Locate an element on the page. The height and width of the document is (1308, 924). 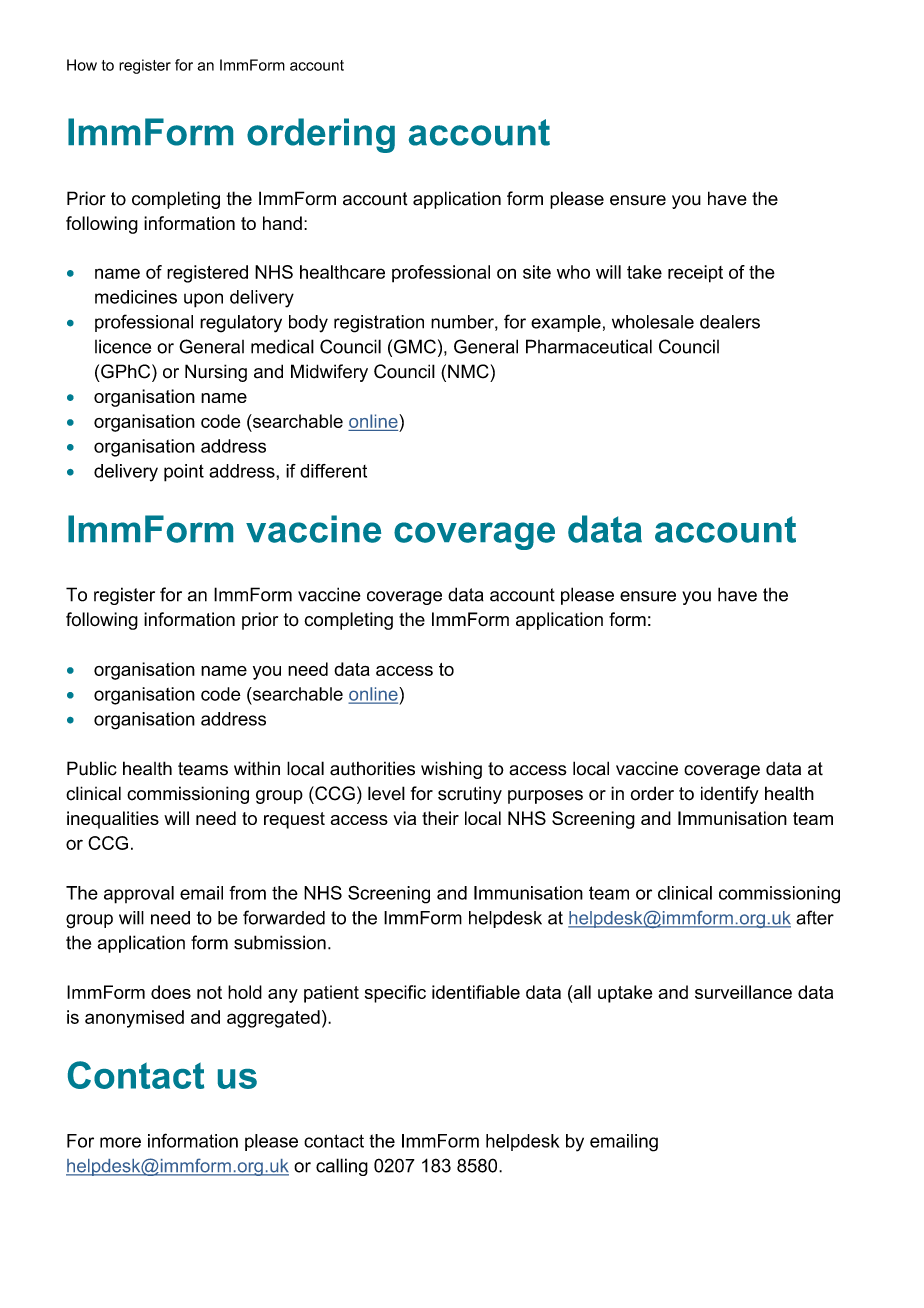
How is located at coordinates (82, 65).
